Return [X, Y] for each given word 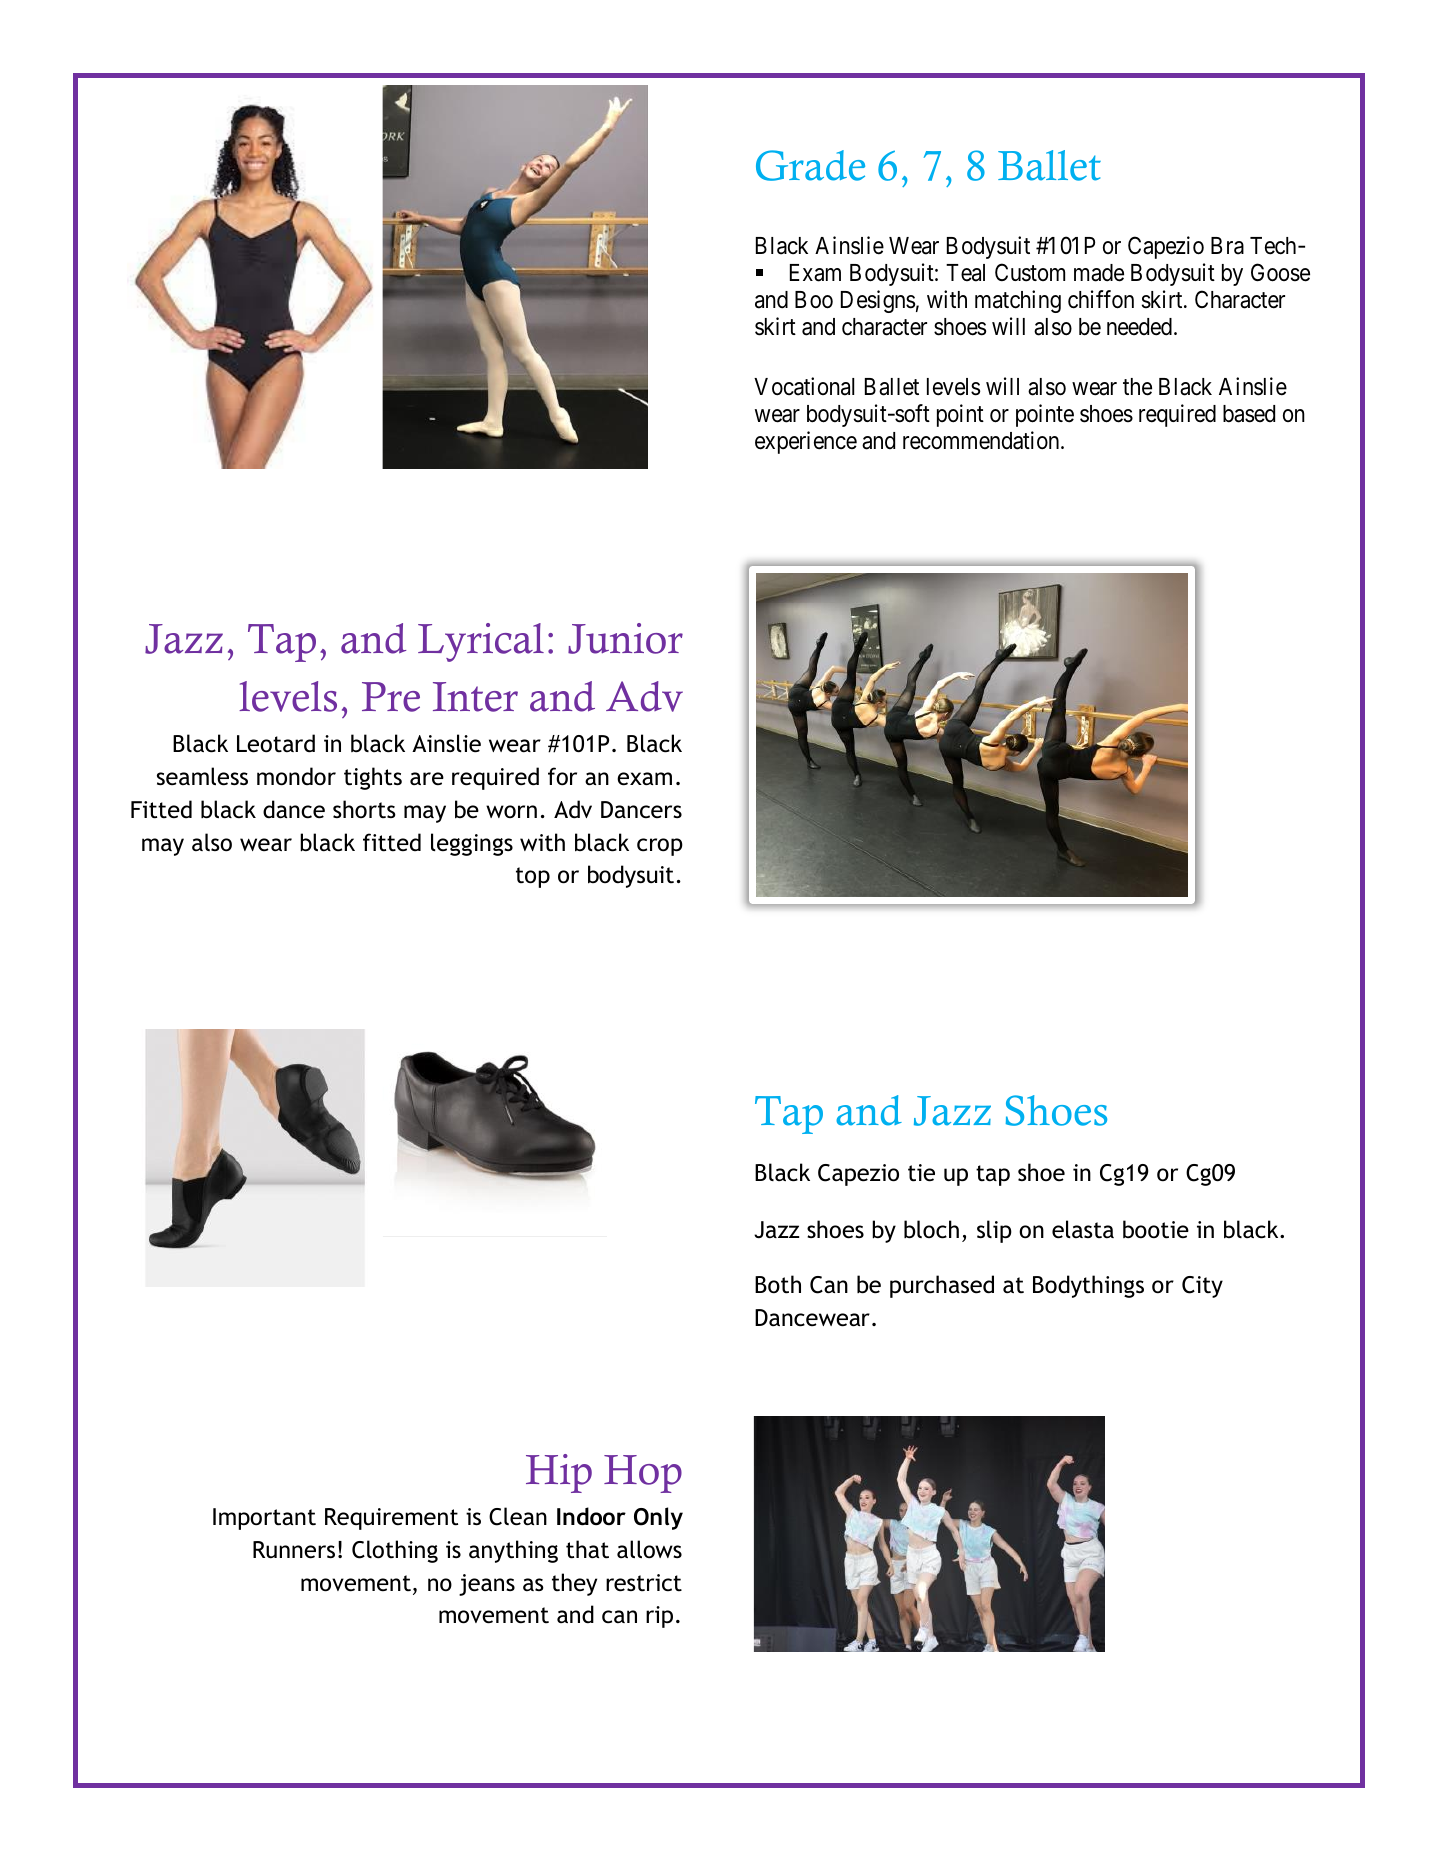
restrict [644, 1583]
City [1202, 1287]
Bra [1227, 246]
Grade [810, 165]
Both [778, 1284]
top [533, 877]
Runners [294, 1550]
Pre [391, 697]
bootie [1156, 1229]
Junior [625, 638]
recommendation [982, 440]
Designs [878, 301]
